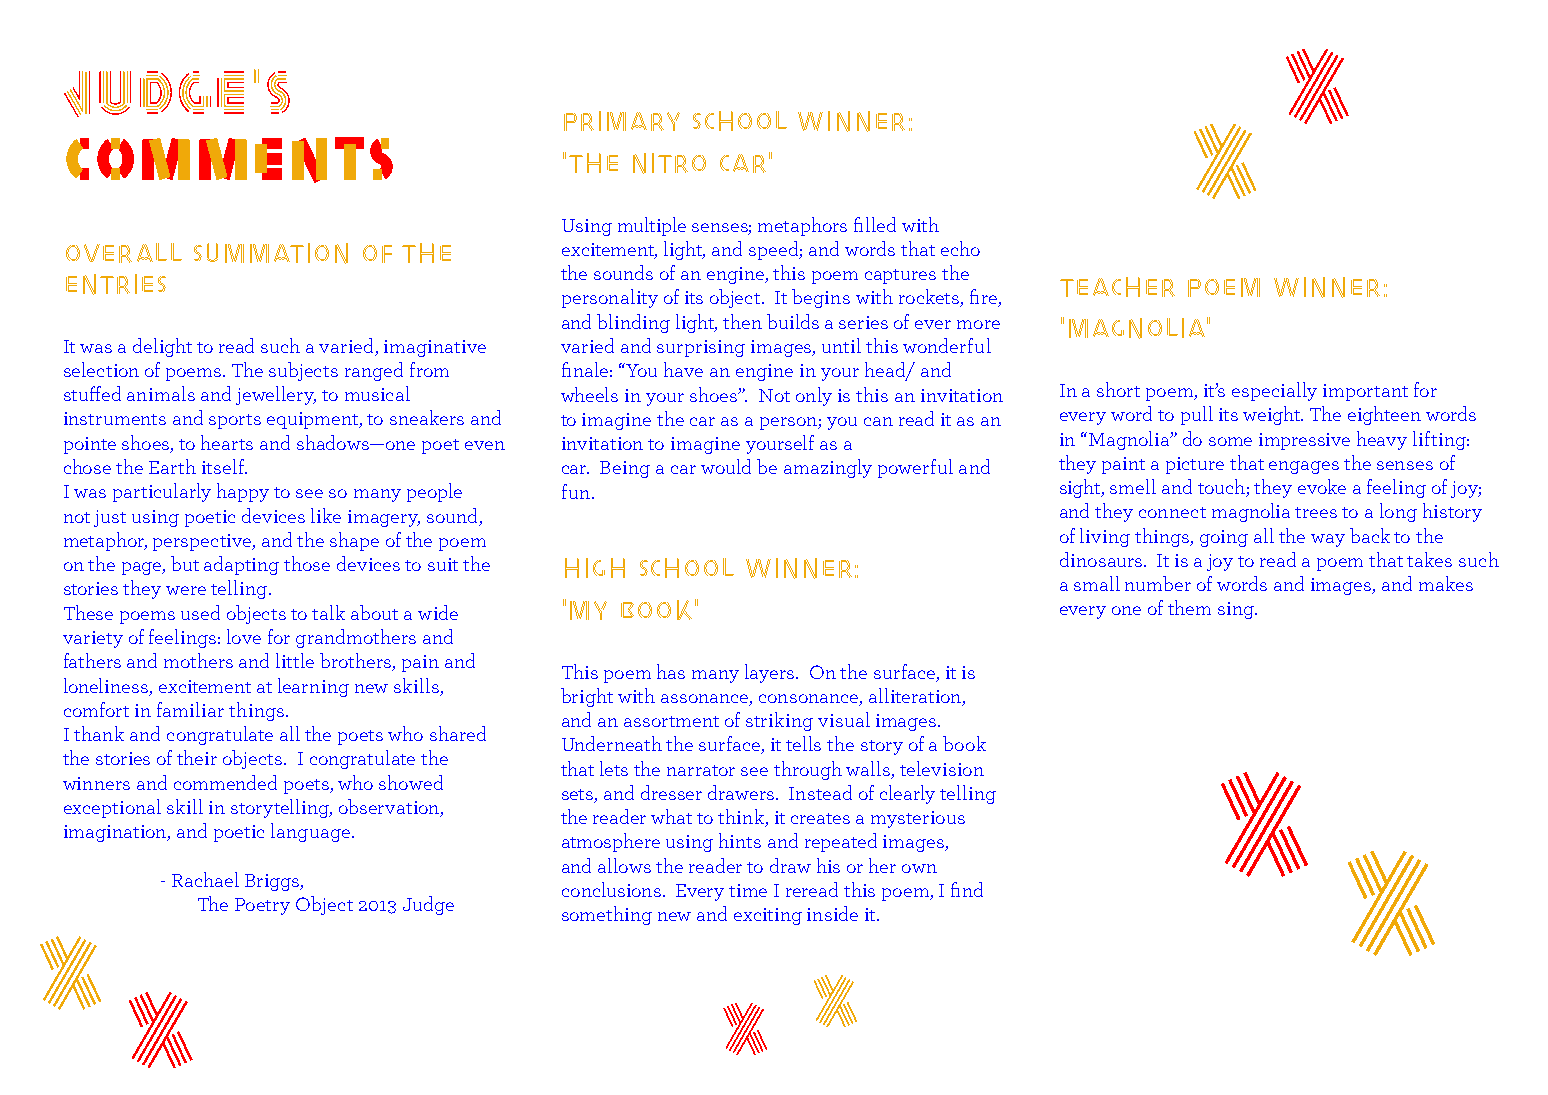  I want to click on Nitro, so click(669, 163).
